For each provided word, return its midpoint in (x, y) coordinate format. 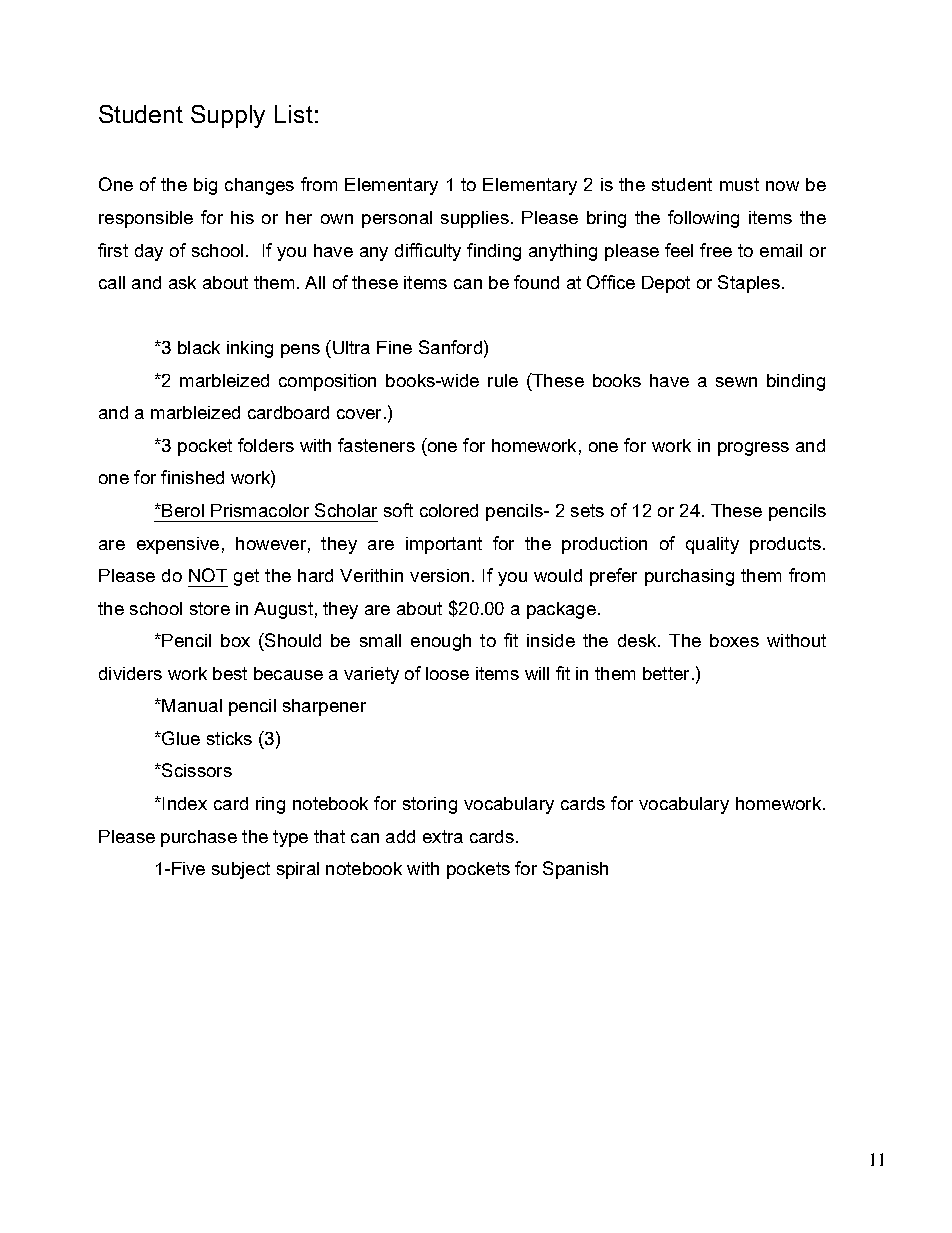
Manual (191, 705)
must (739, 184)
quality (712, 545)
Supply (228, 116)
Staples (749, 284)
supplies (475, 219)
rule (503, 380)
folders (266, 445)
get (246, 577)
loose (447, 673)
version (439, 575)
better (666, 673)
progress (753, 449)
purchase (199, 838)
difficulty (428, 252)
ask (182, 282)
